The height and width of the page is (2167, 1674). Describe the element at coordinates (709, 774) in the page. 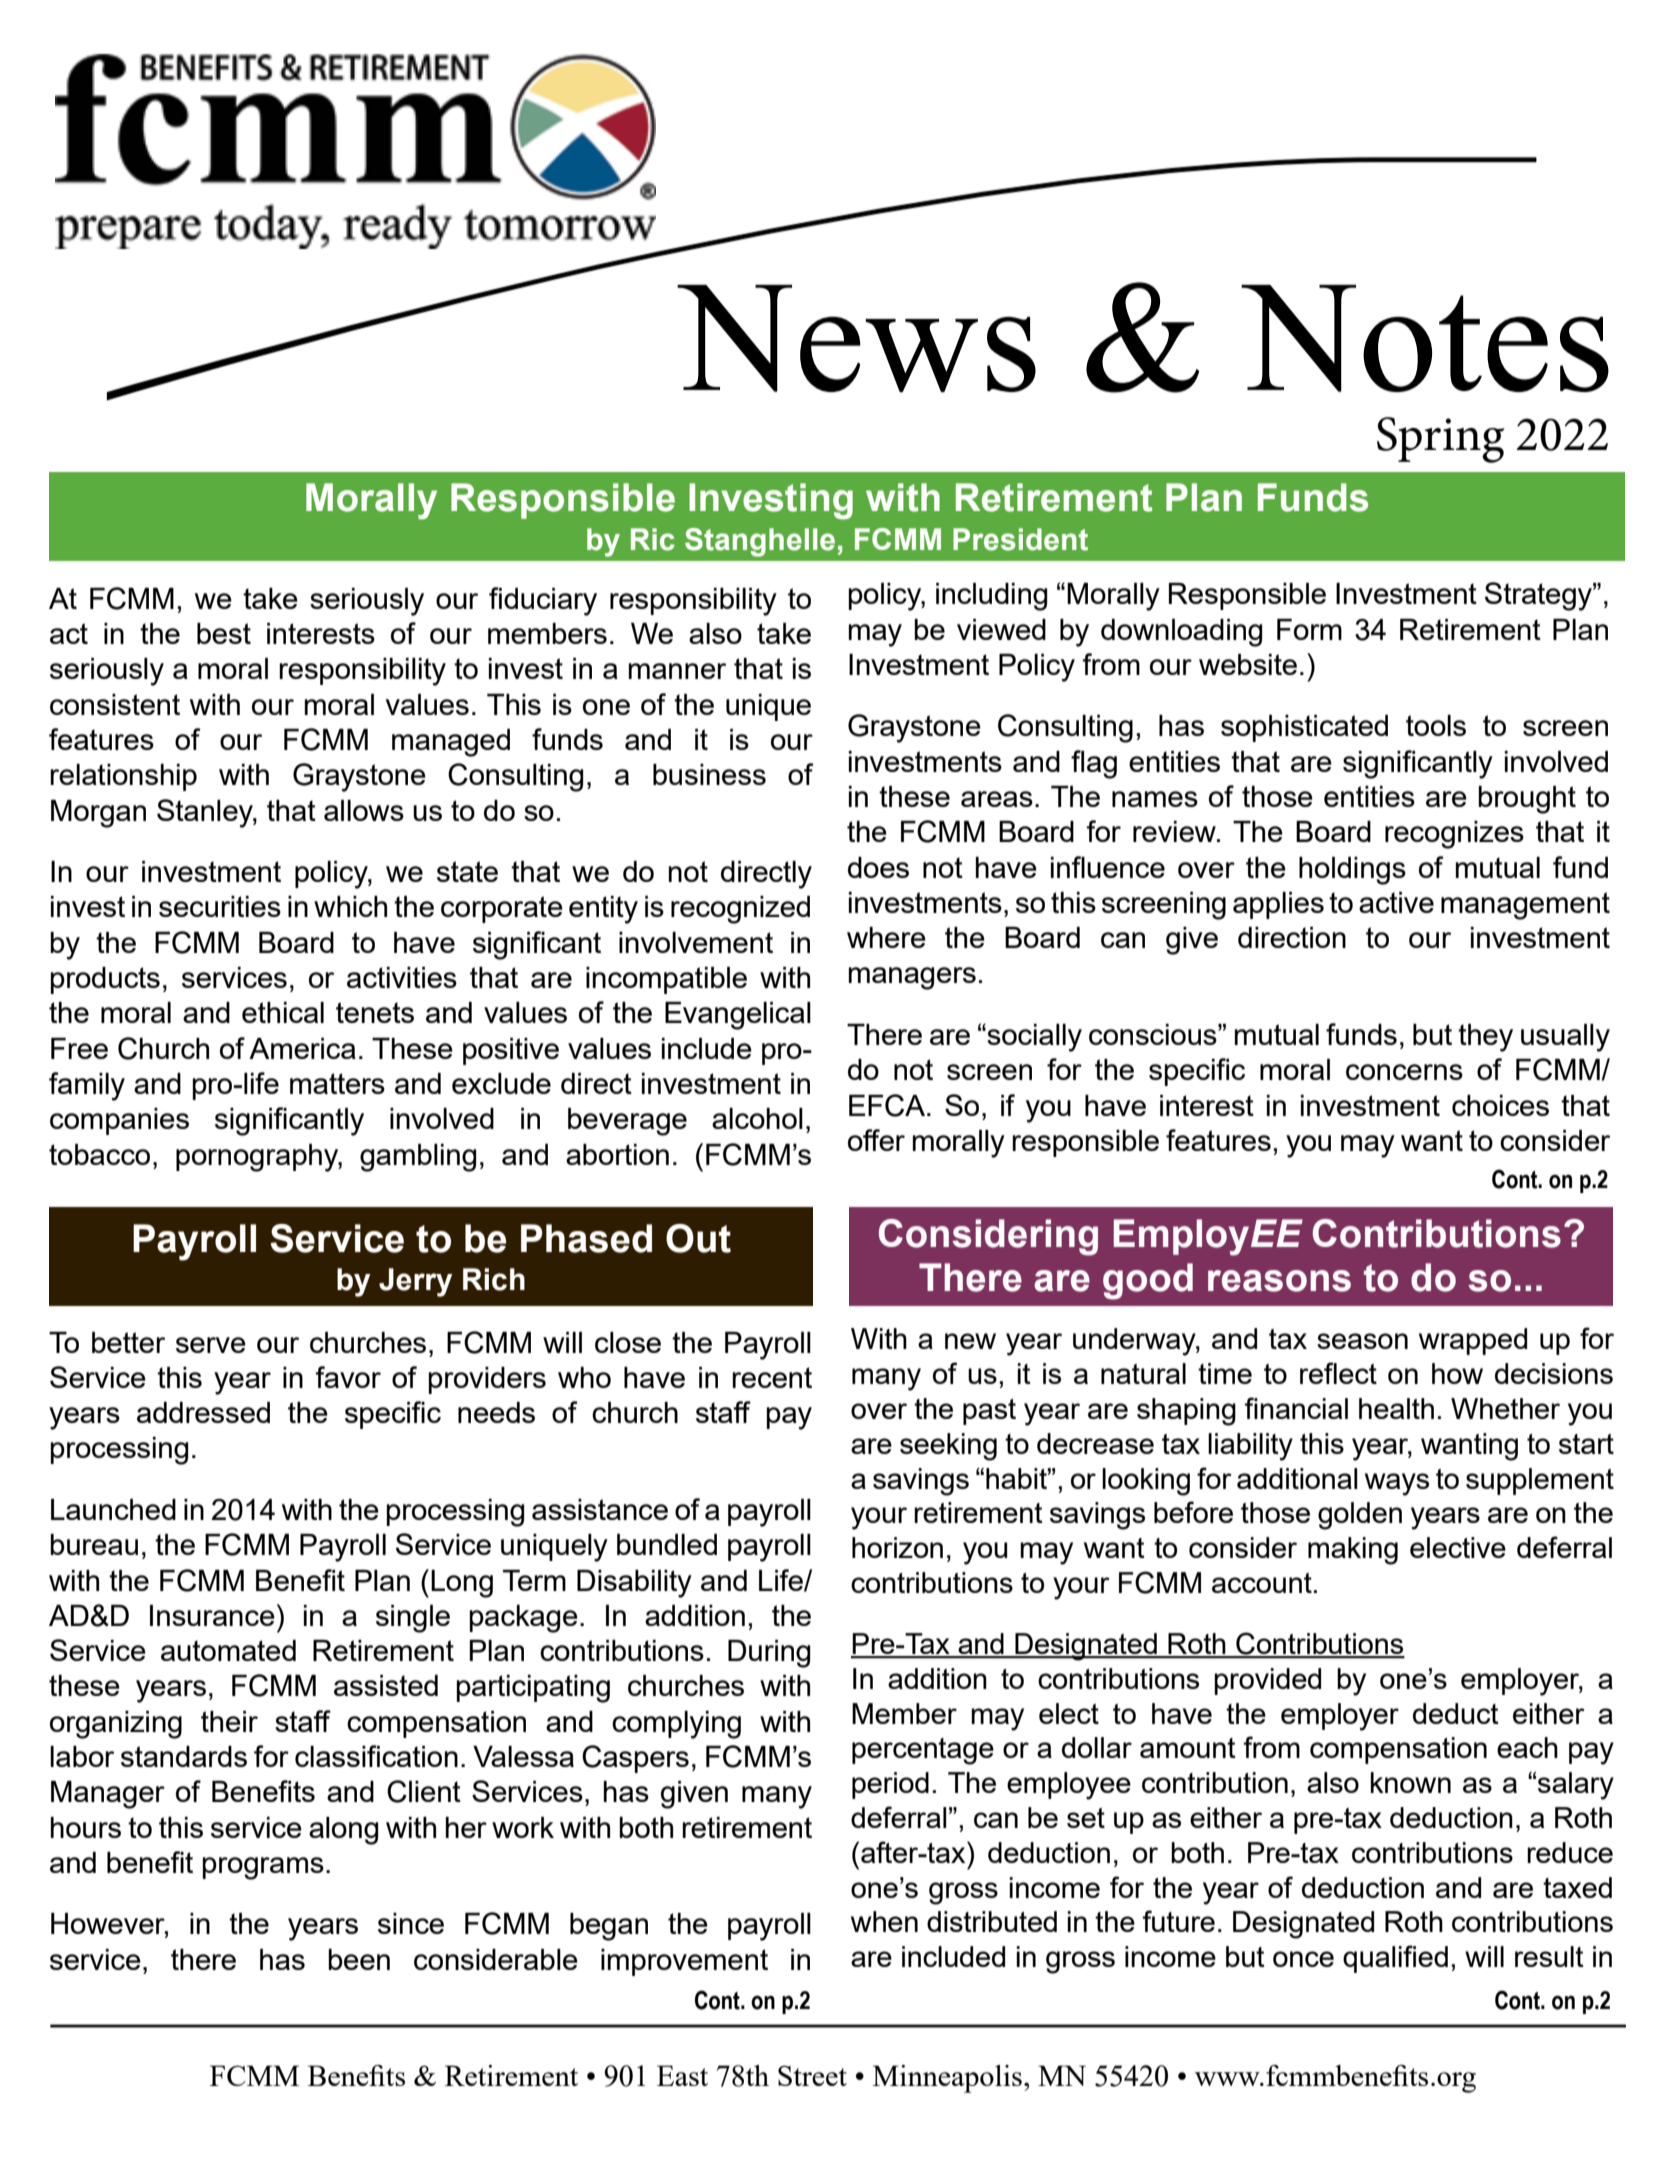

I see `business` at that location.
